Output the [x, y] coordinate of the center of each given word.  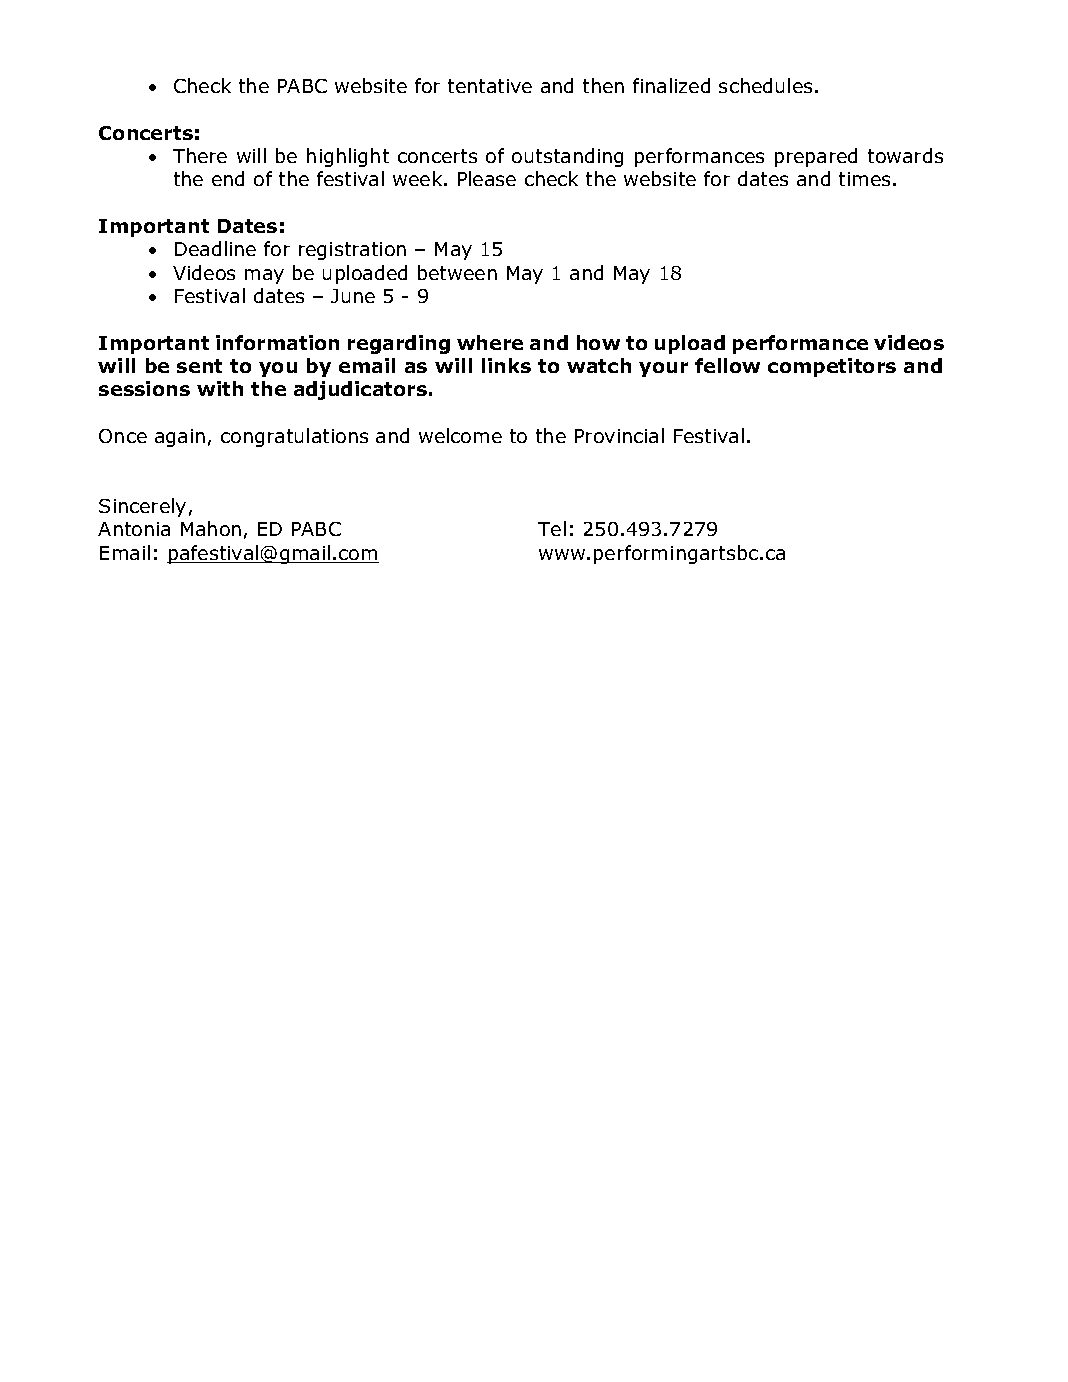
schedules [765, 85]
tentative [490, 86]
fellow [727, 365]
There [200, 155]
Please [487, 178]
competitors [832, 367]
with [220, 388]
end [228, 178]
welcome [460, 435]
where [490, 342]
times [866, 179]
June [353, 296]
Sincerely [142, 507]
